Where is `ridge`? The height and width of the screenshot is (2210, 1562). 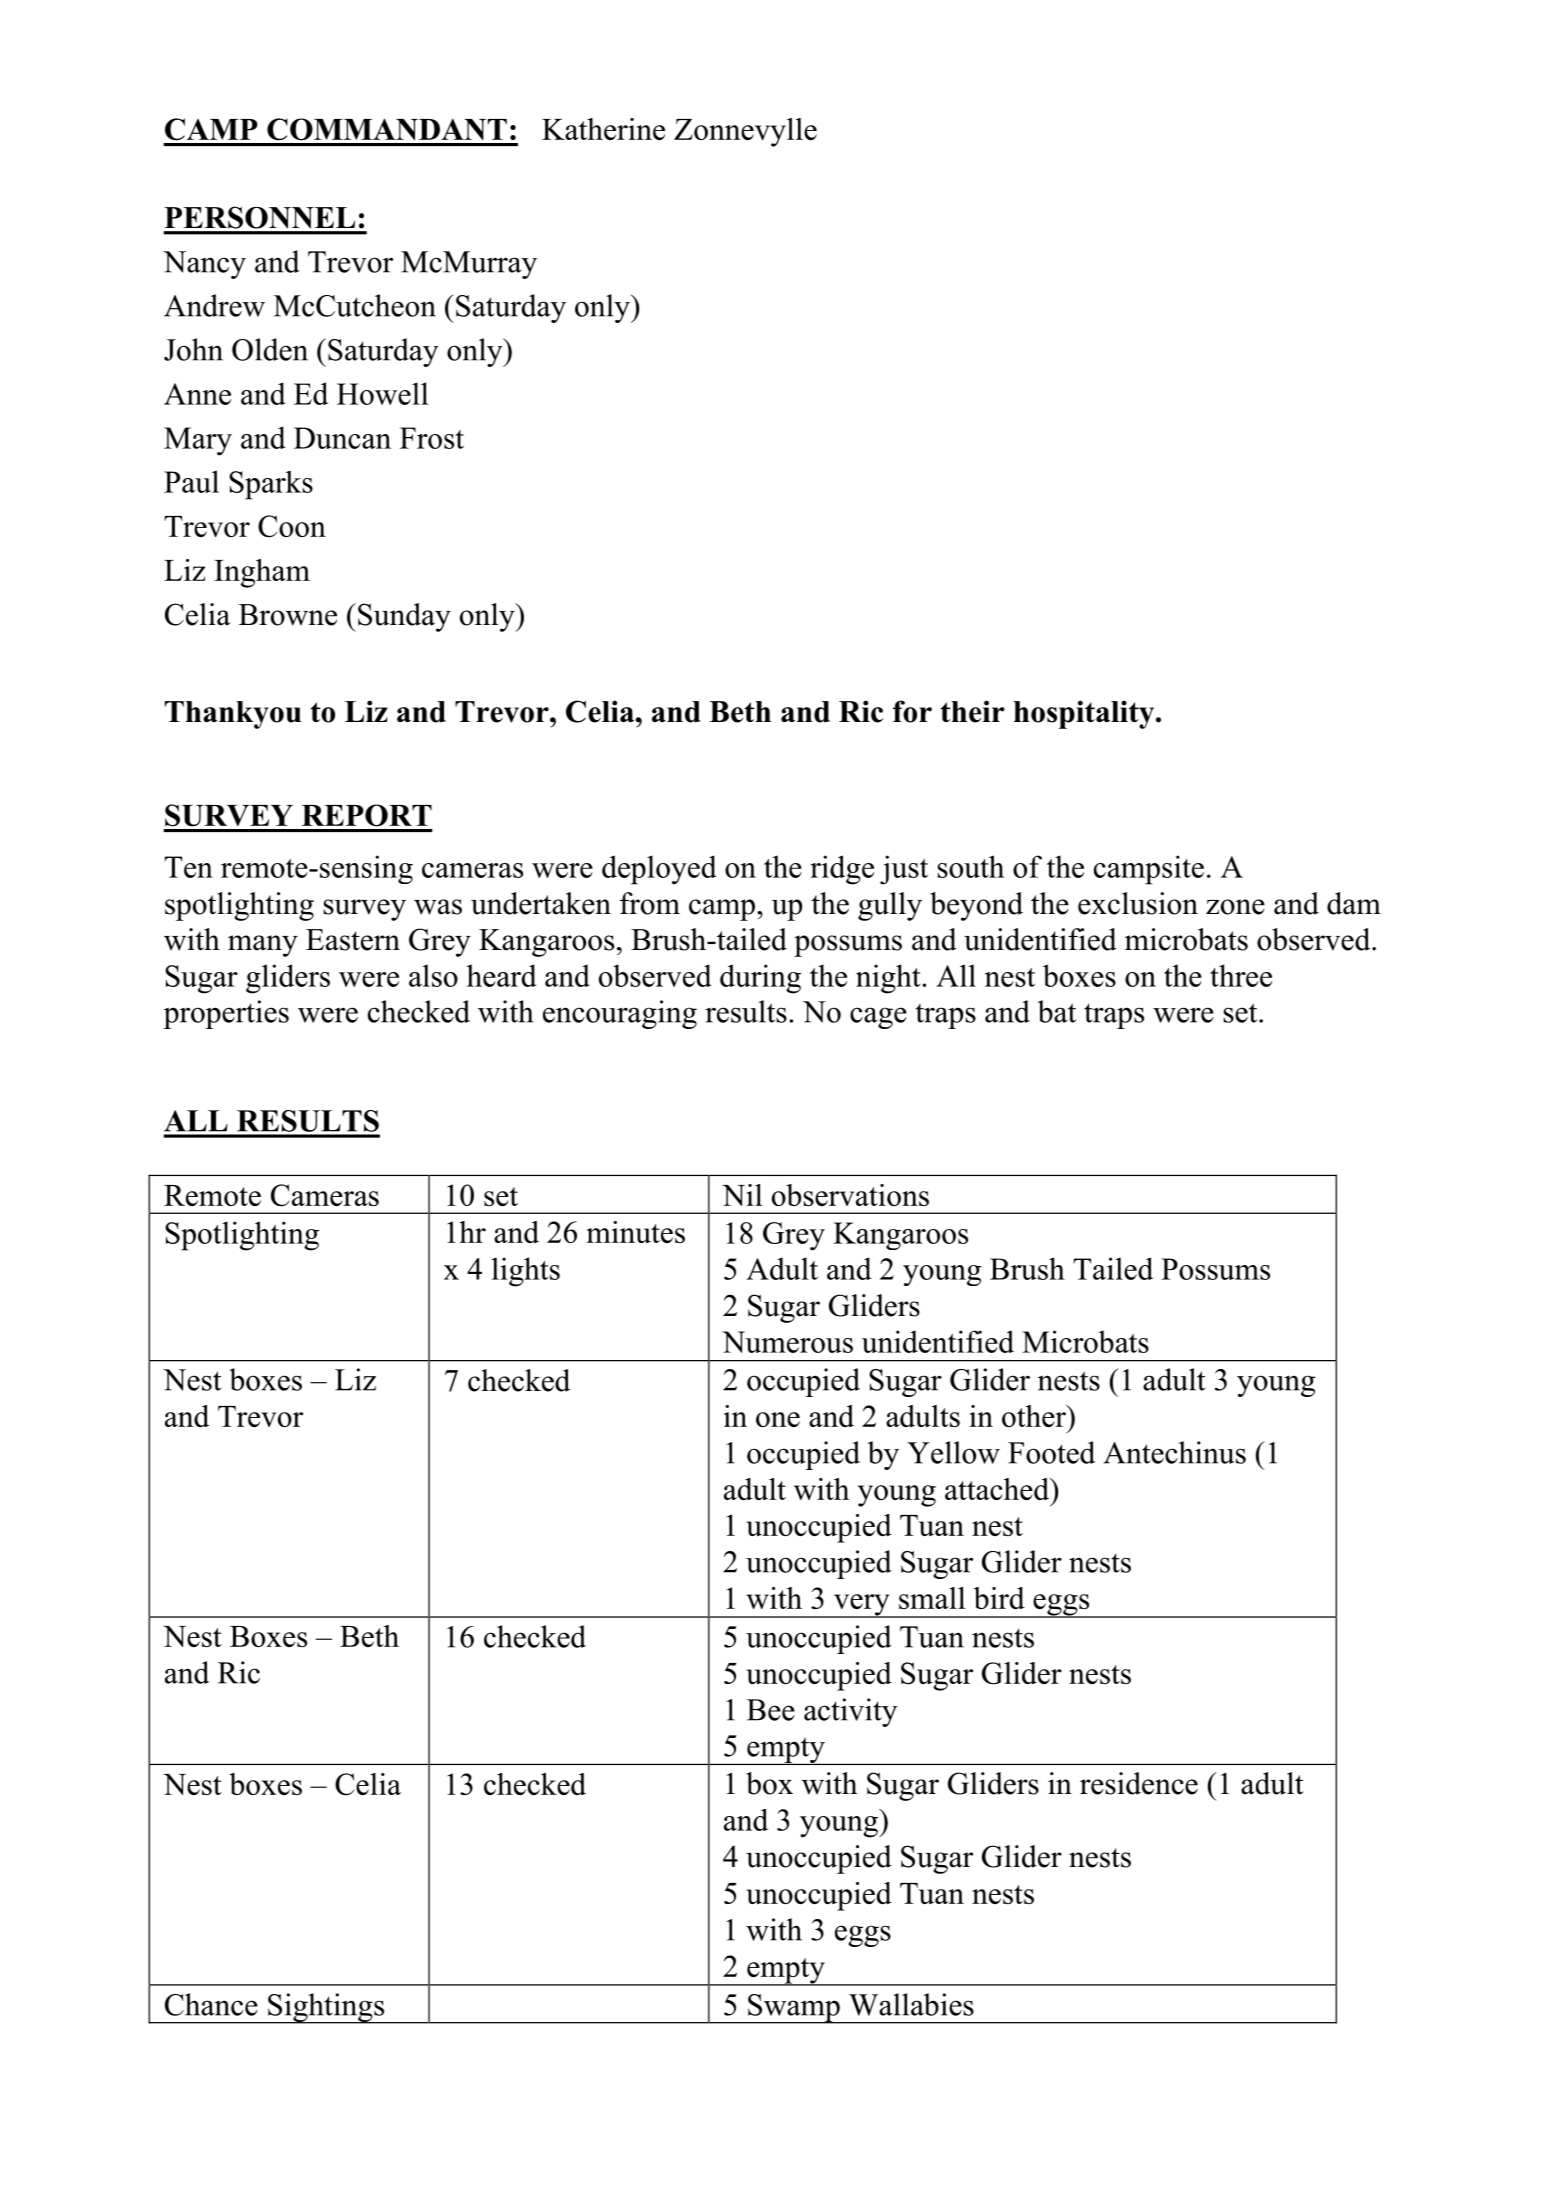 ridge is located at coordinates (842, 870).
